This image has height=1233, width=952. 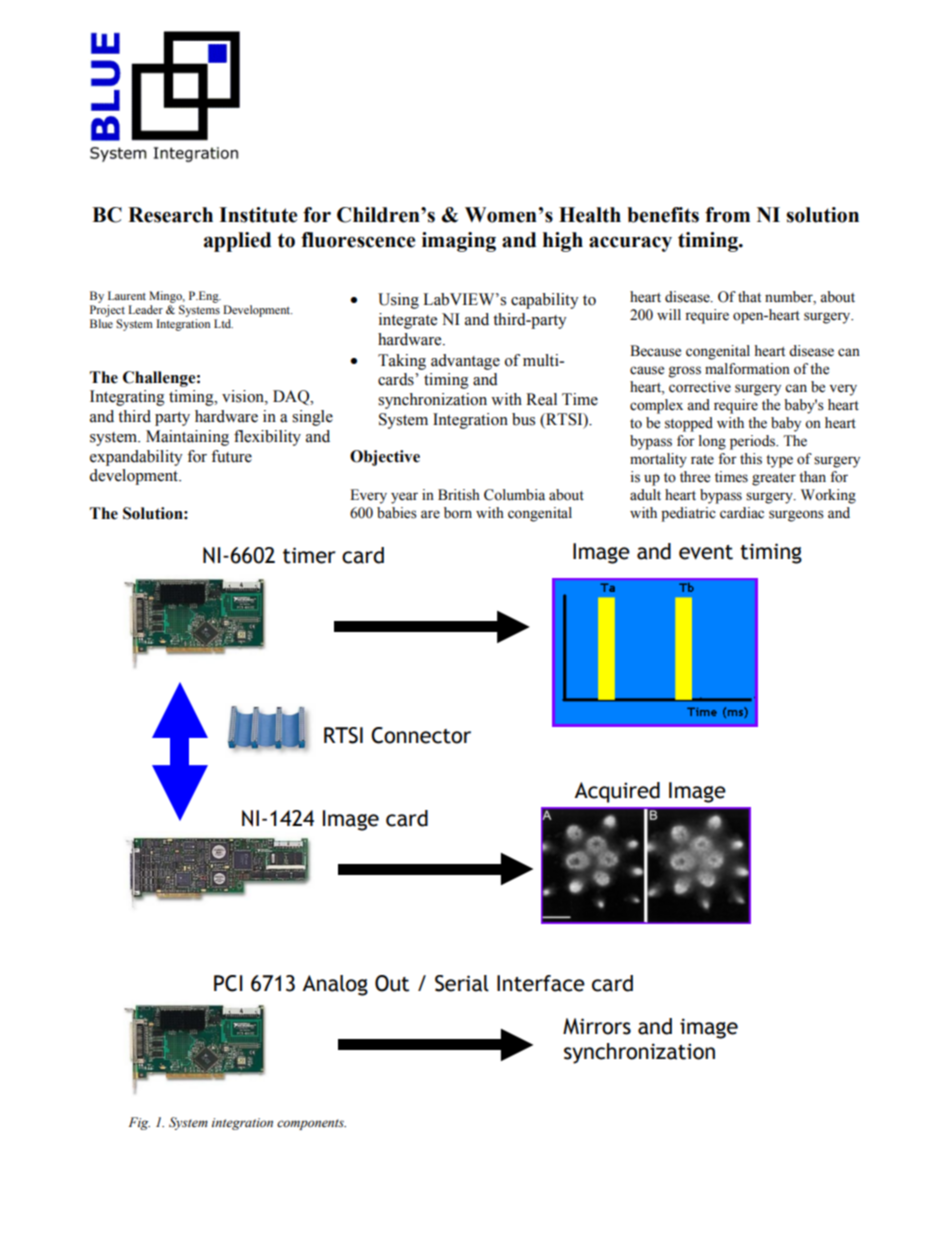 What do you see at coordinates (311, 1124) in the image?
I see `components` at bounding box center [311, 1124].
